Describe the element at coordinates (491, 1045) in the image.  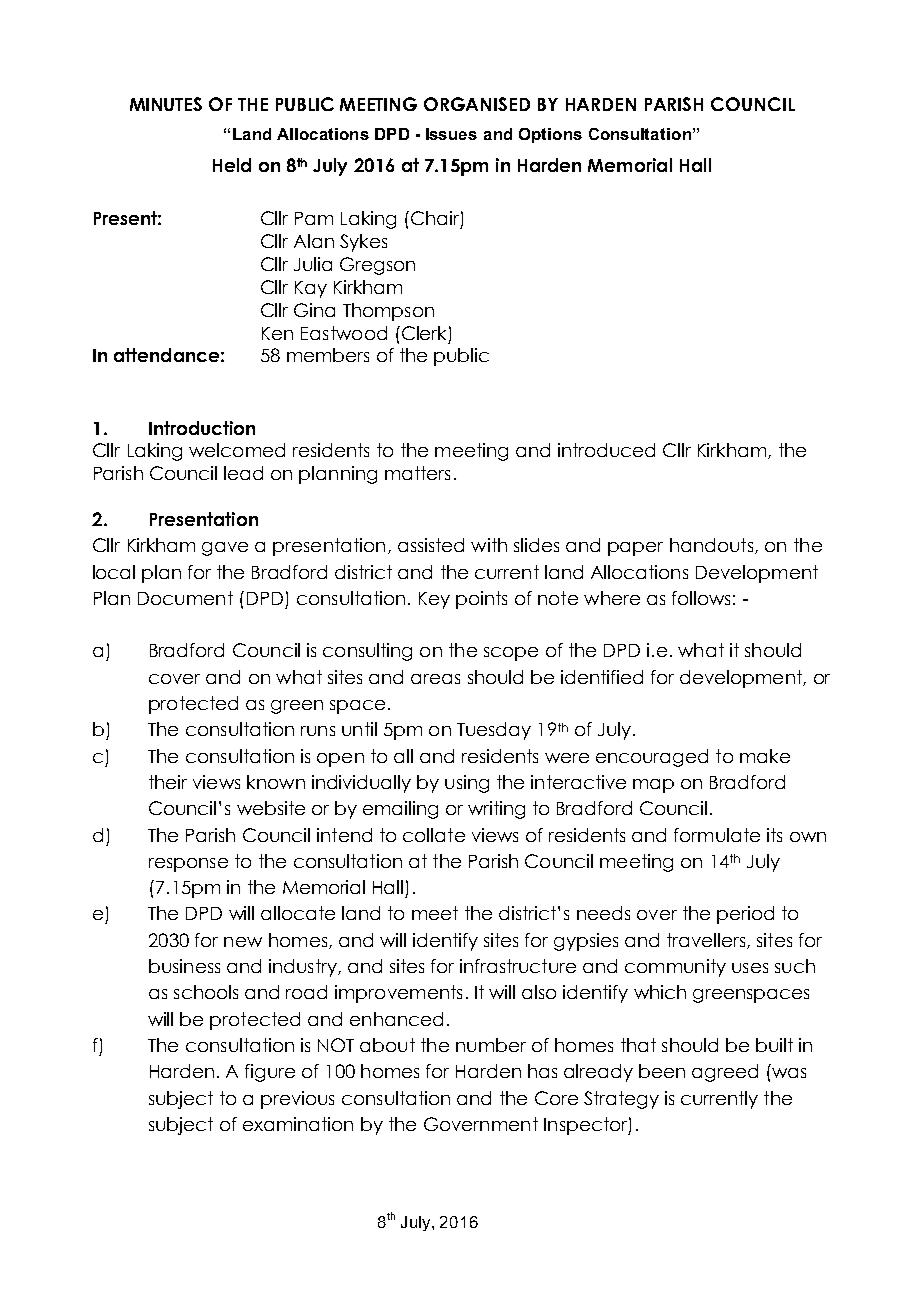
I see `number` at that location.
